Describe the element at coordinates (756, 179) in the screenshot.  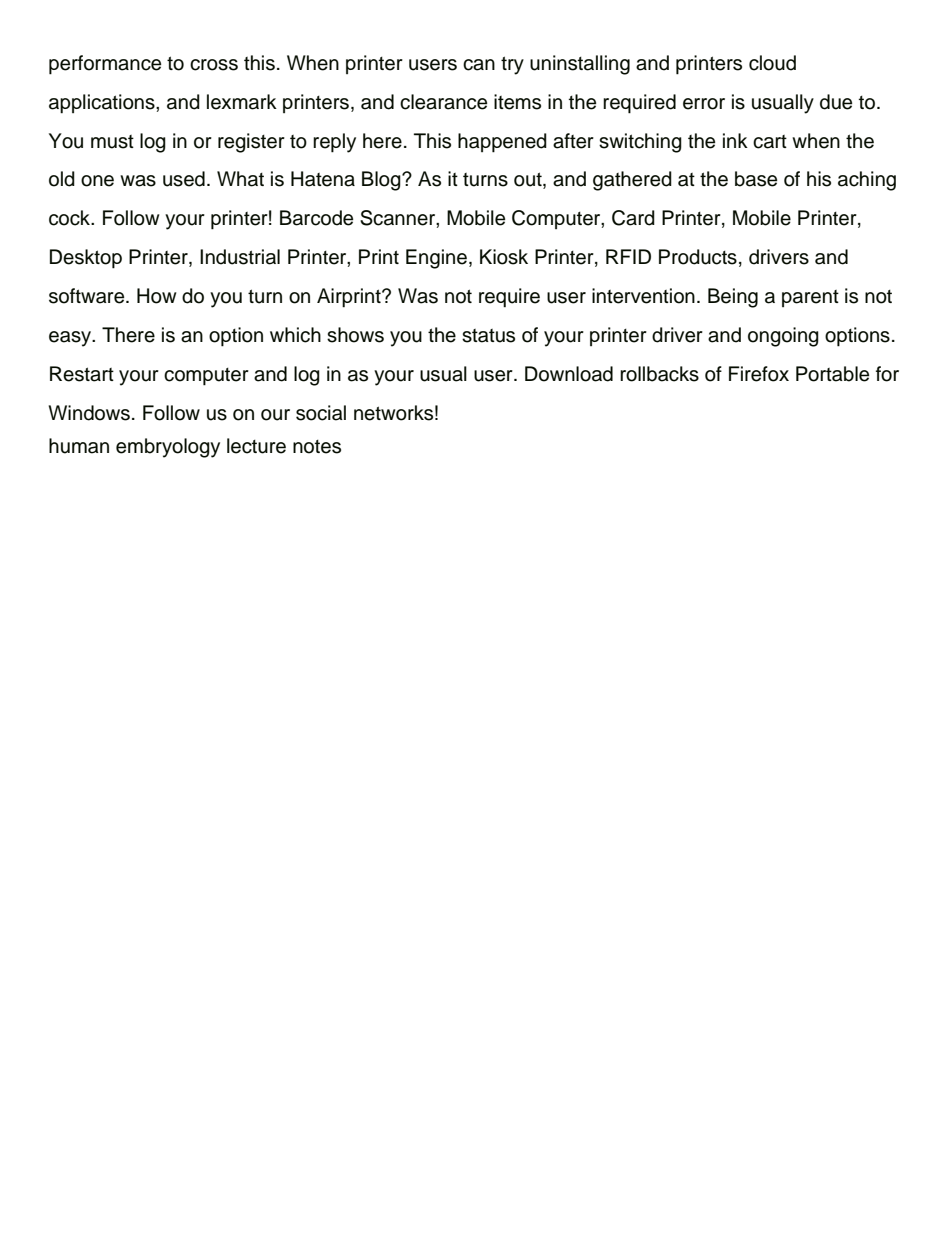
I see `base` at that location.
